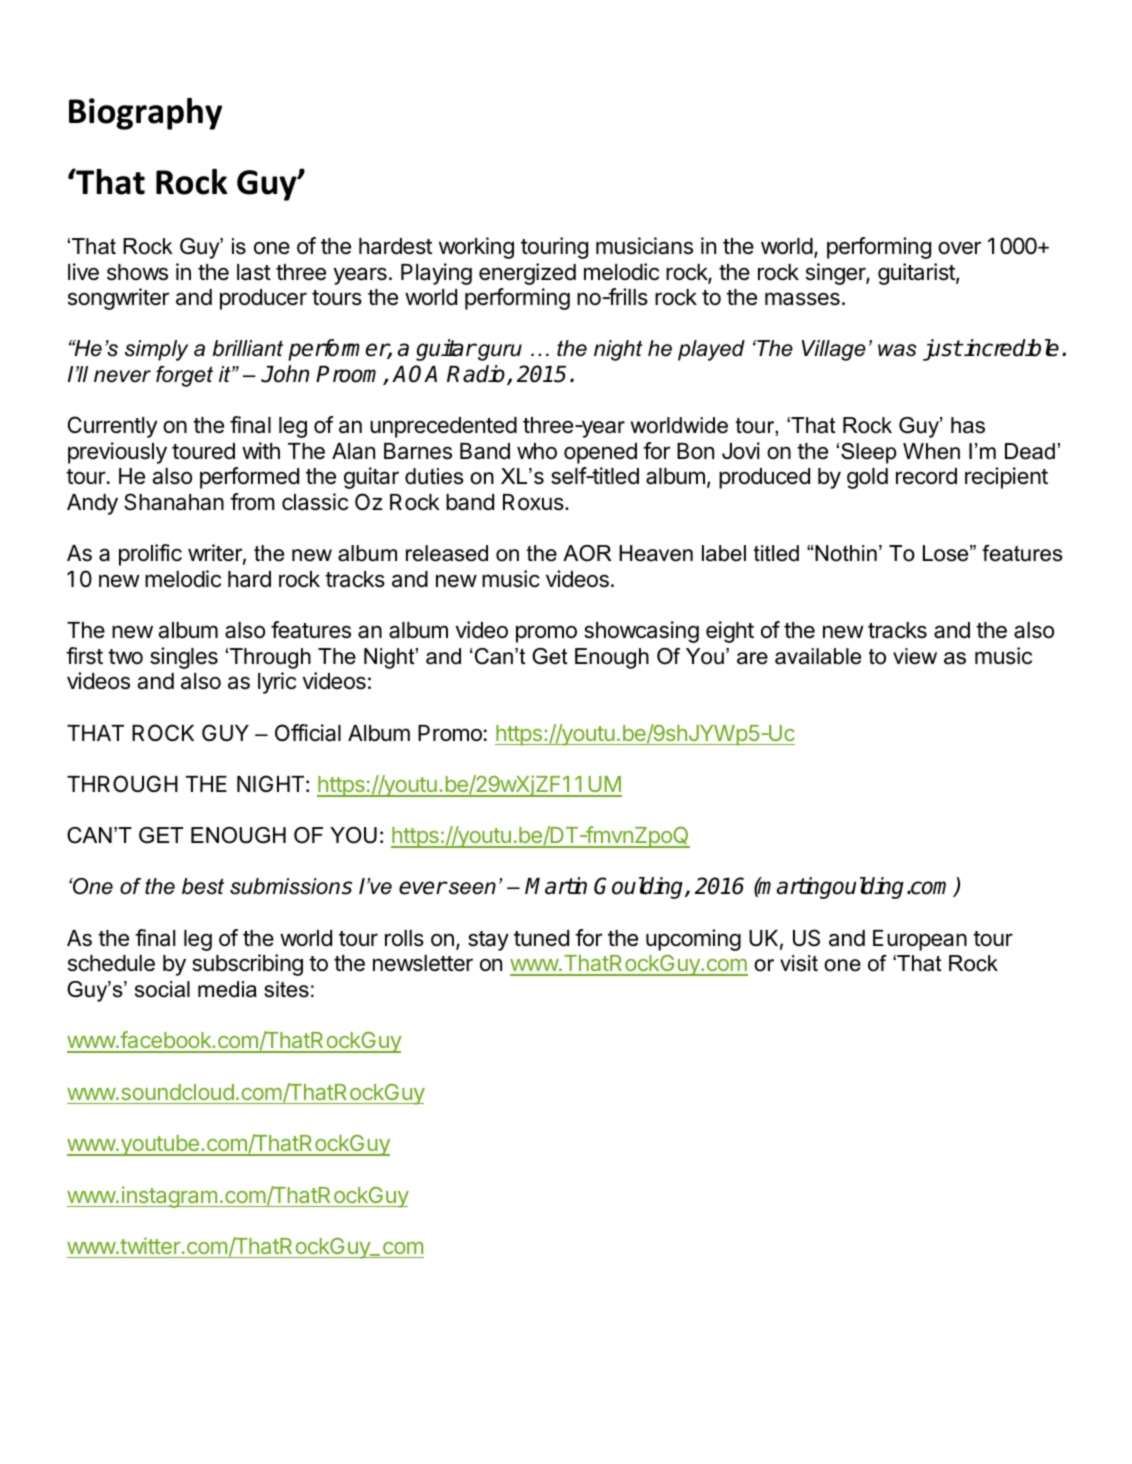  Describe the element at coordinates (968, 425) in the image. I see `has` at that location.
